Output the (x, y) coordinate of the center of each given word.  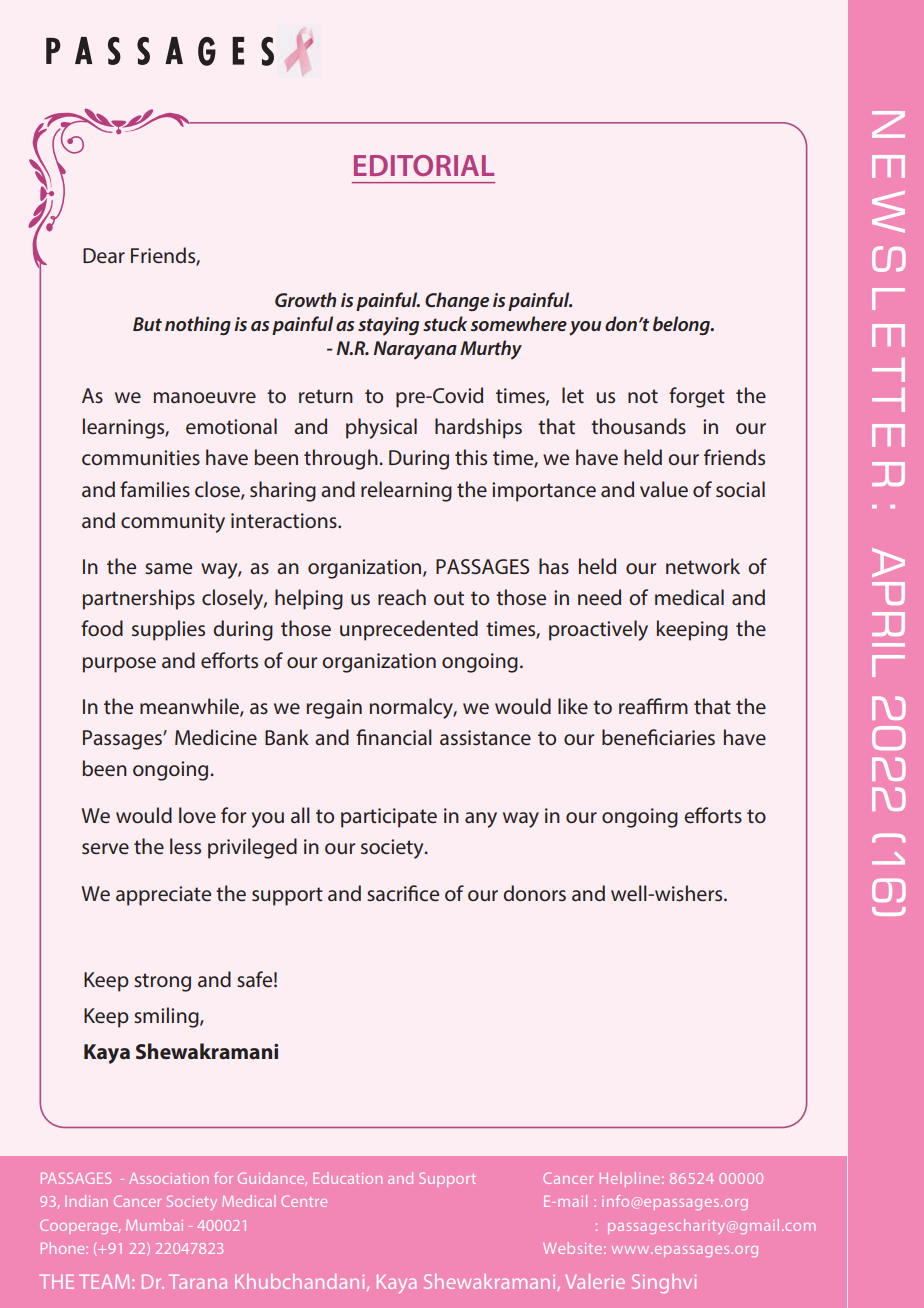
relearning (406, 491)
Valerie (595, 1281)
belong (682, 325)
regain (334, 709)
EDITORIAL (424, 165)
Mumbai (154, 1225)
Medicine (216, 737)
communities (141, 457)
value (664, 489)
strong (162, 982)
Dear (104, 256)
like (573, 706)
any (481, 820)
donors (534, 893)
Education (347, 1178)
